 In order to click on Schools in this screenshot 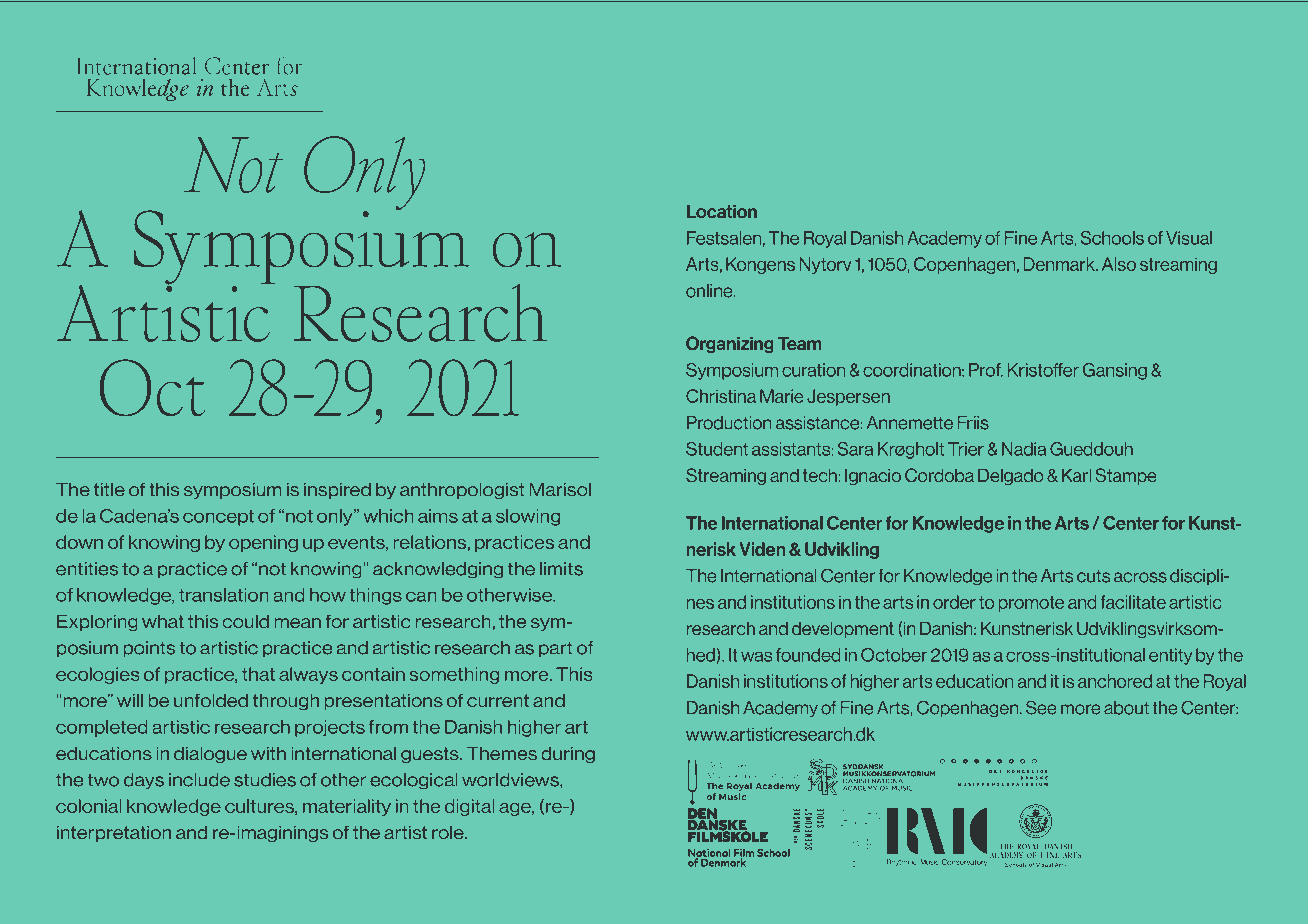, I will do `click(1112, 238)`.
